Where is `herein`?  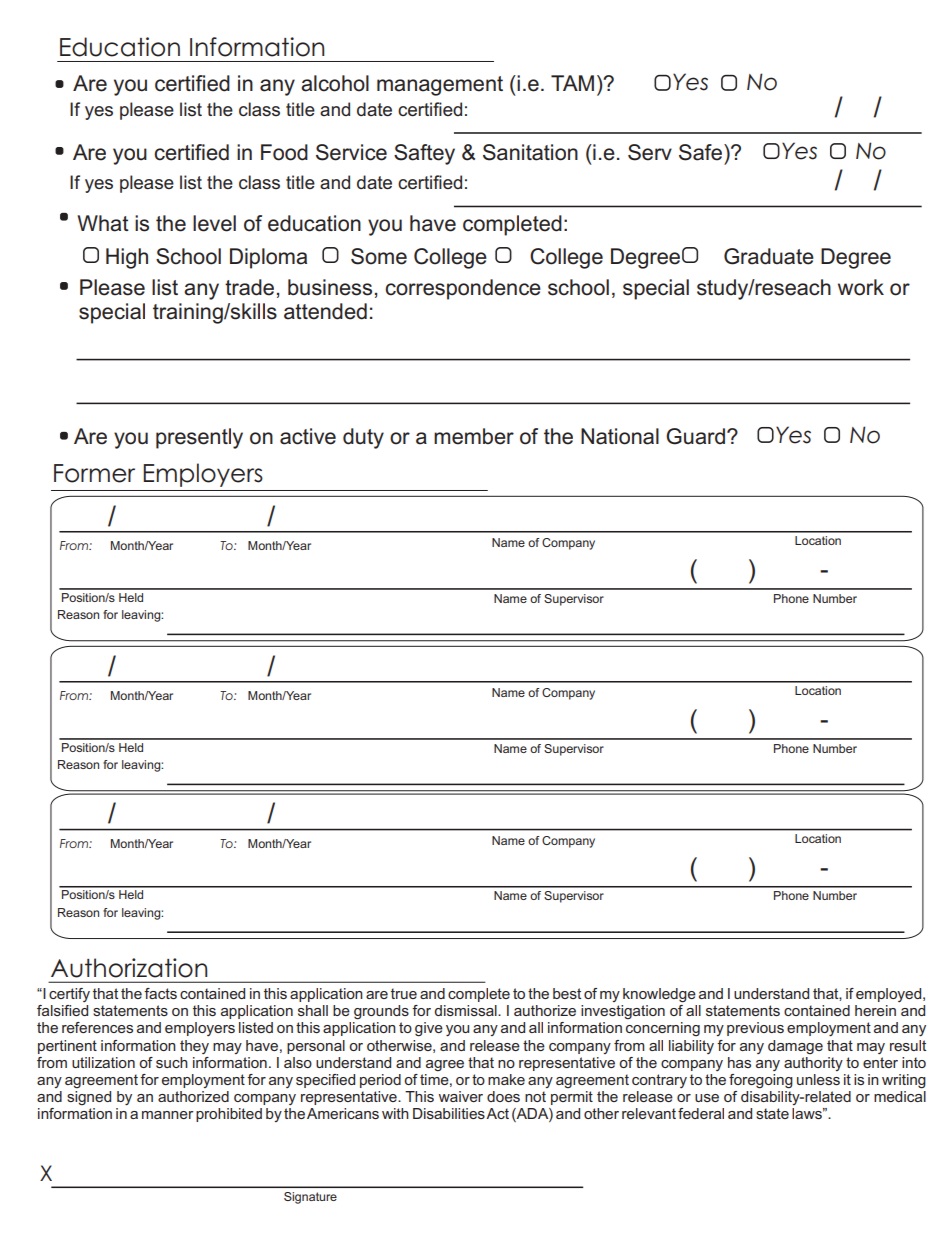 herein is located at coordinates (875, 1010).
